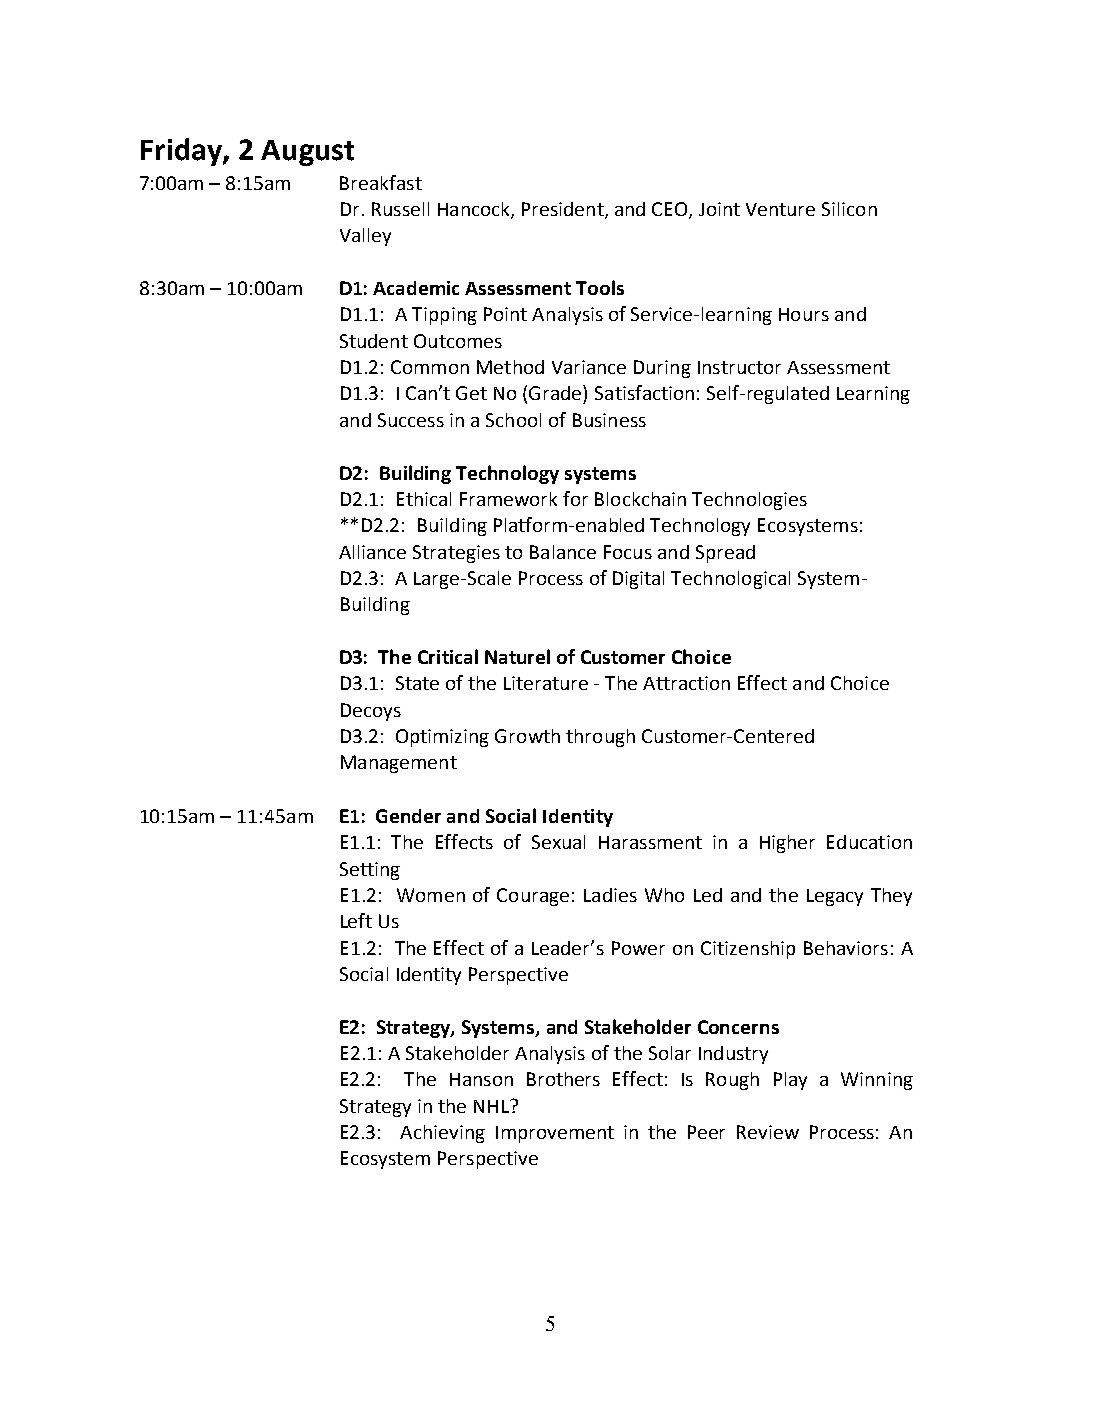  Describe the element at coordinates (492, 1106) in the document. I see `NHL` at that location.
